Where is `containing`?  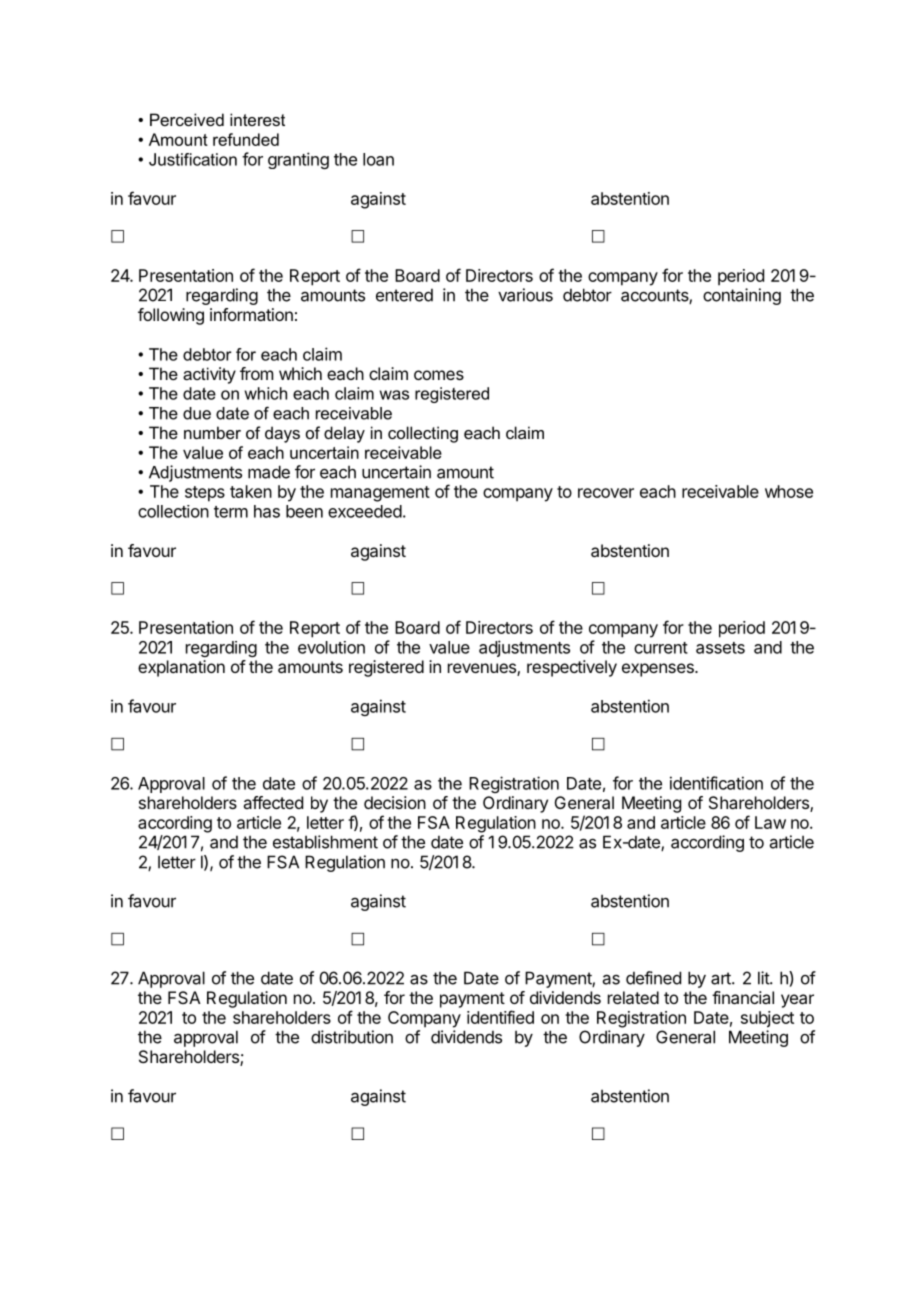 containing is located at coordinates (742, 296).
